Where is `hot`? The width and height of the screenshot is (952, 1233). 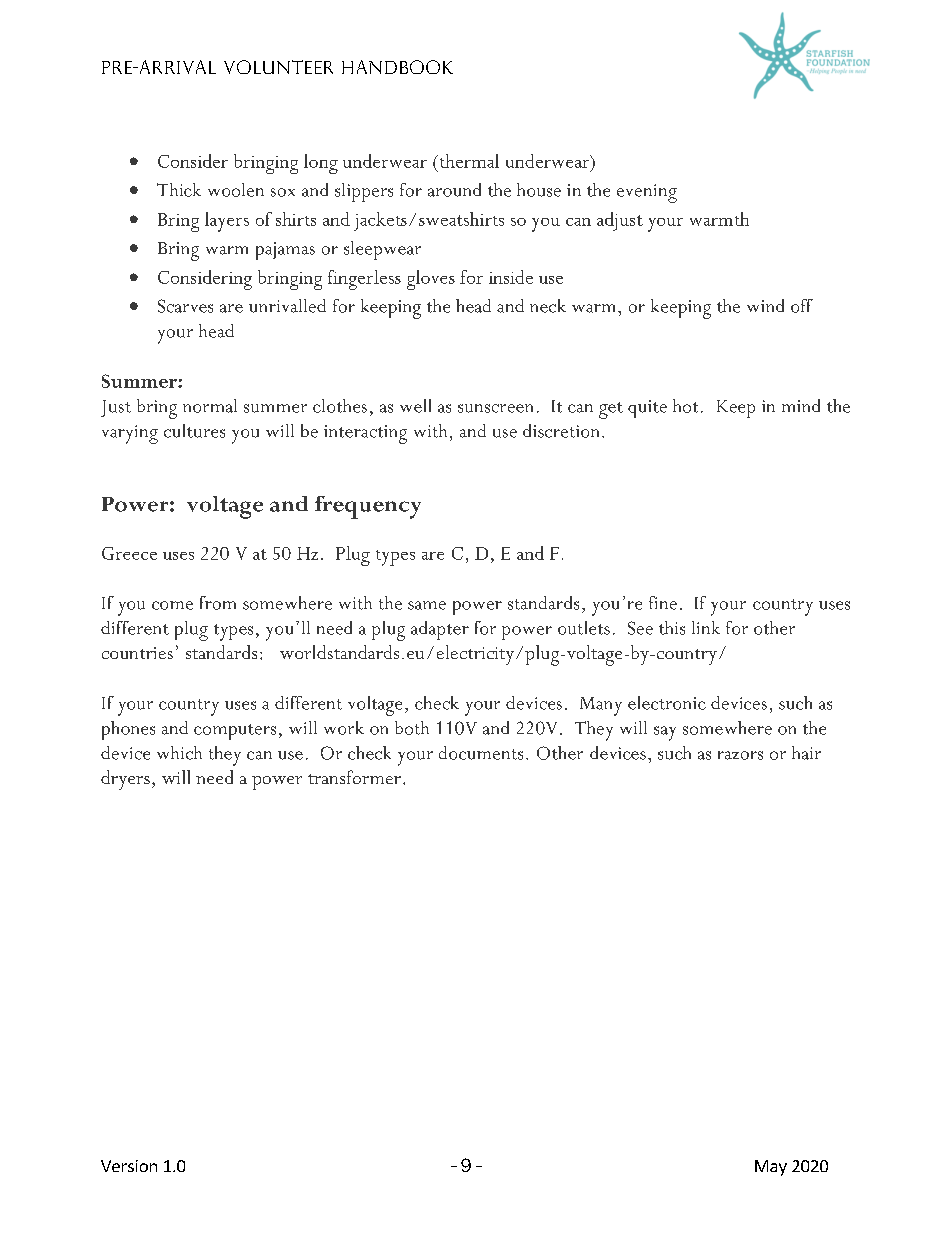 hot is located at coordinates (685, 406).
